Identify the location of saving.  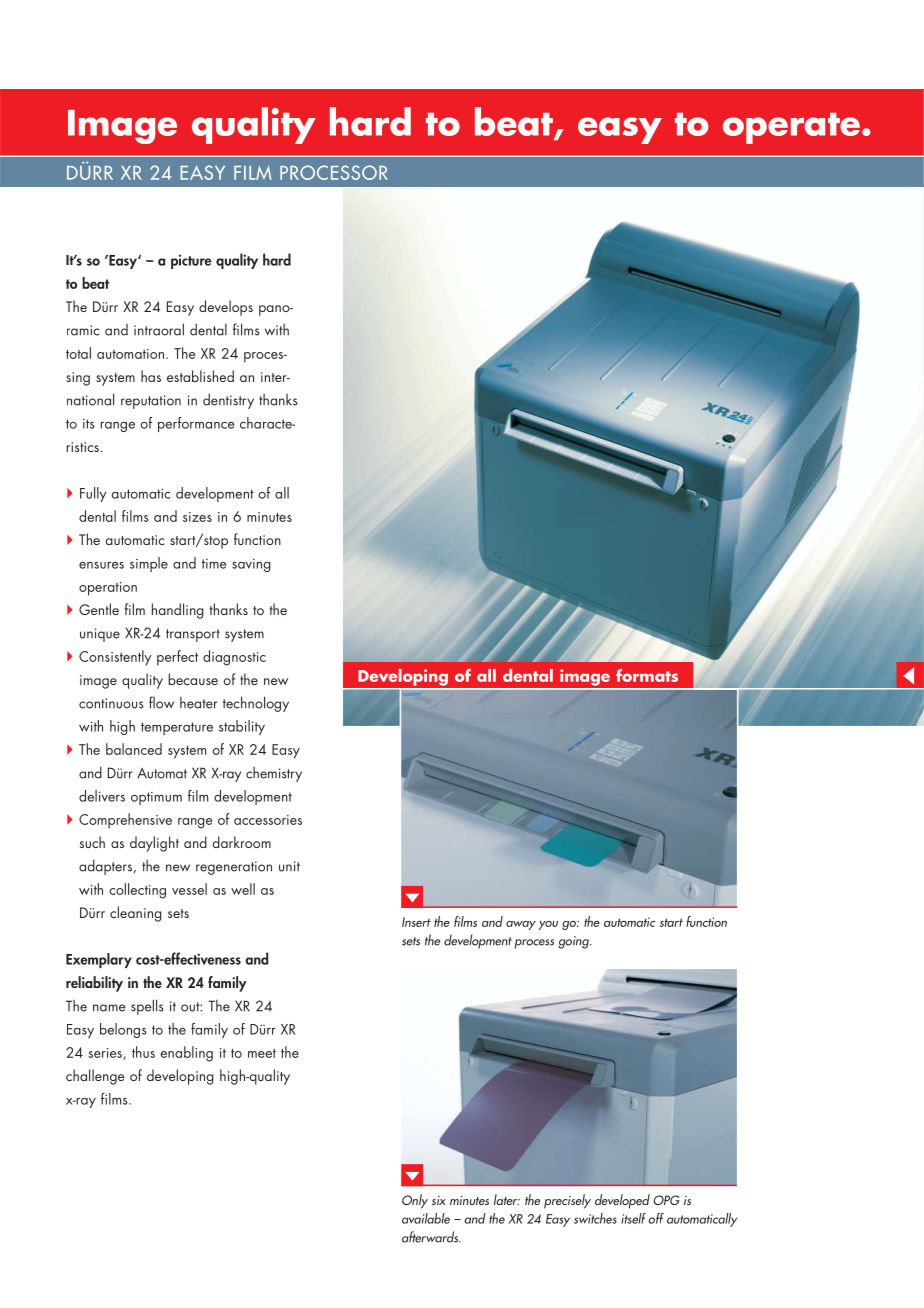
(251, 565).
